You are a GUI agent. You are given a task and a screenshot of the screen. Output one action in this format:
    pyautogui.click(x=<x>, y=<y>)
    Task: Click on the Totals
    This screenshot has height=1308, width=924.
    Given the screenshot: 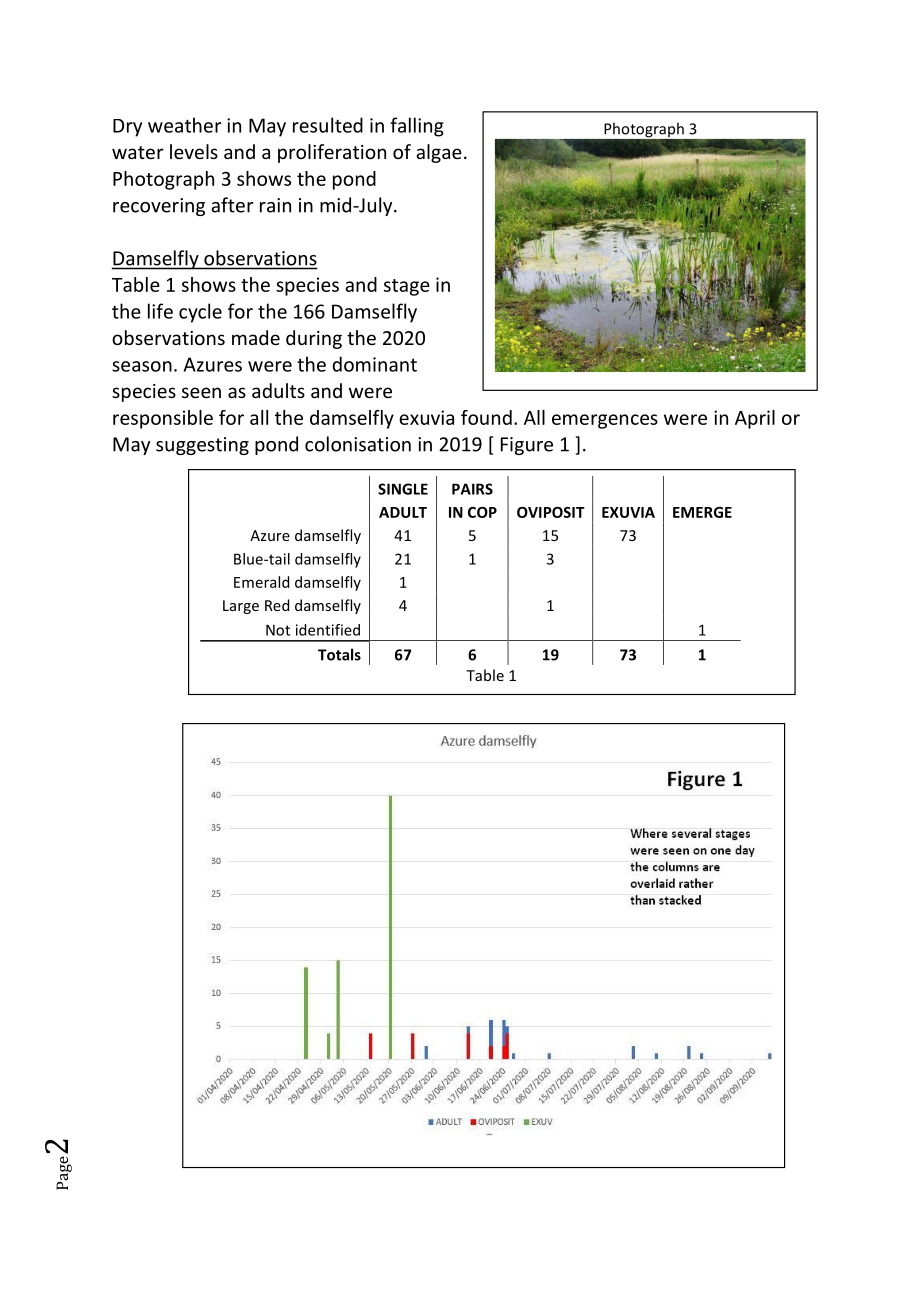 What is the action you would take?
    pyautogui.click(x=339, y=654)
